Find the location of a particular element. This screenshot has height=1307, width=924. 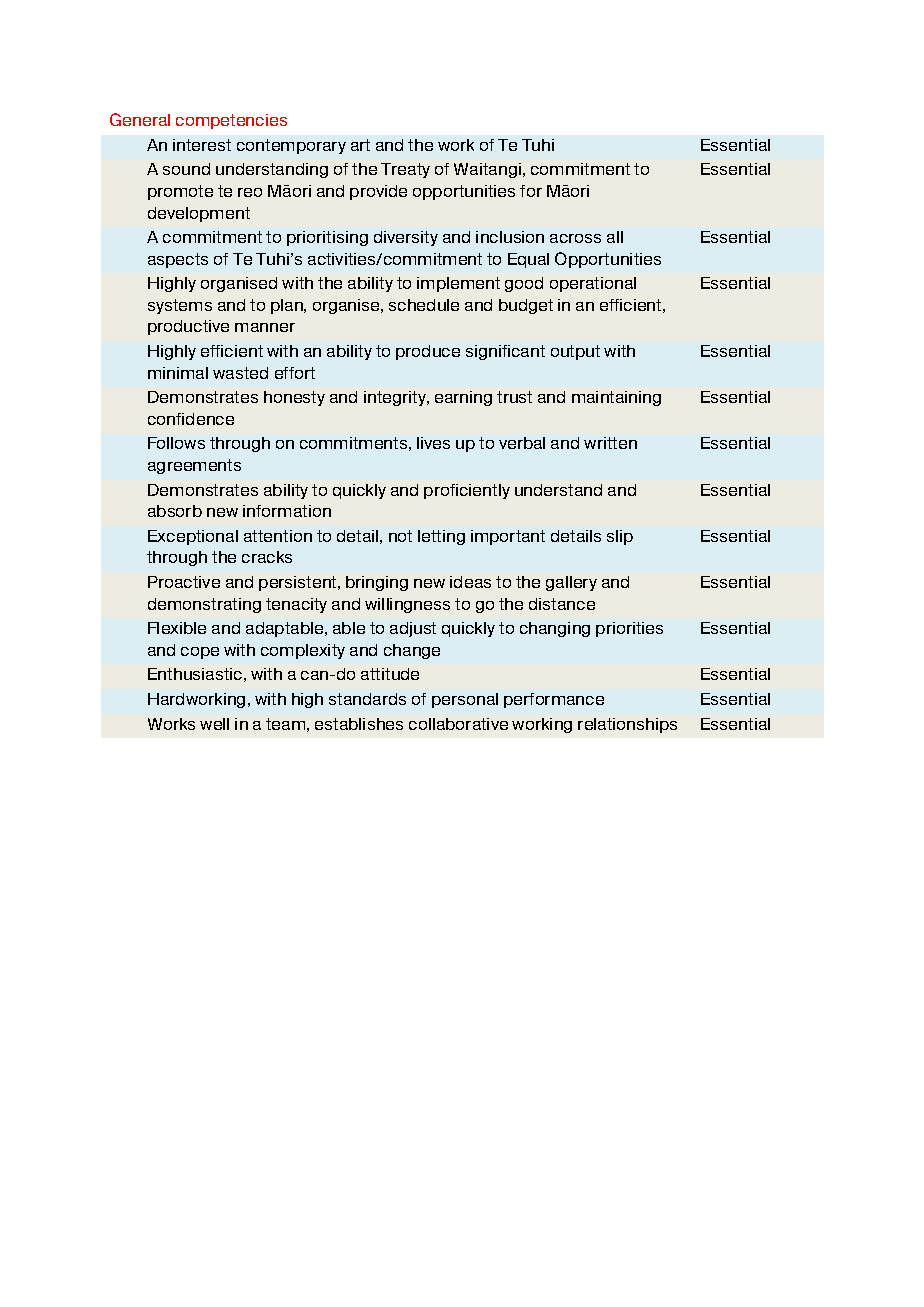

output is located at coordinates (575, 352).
